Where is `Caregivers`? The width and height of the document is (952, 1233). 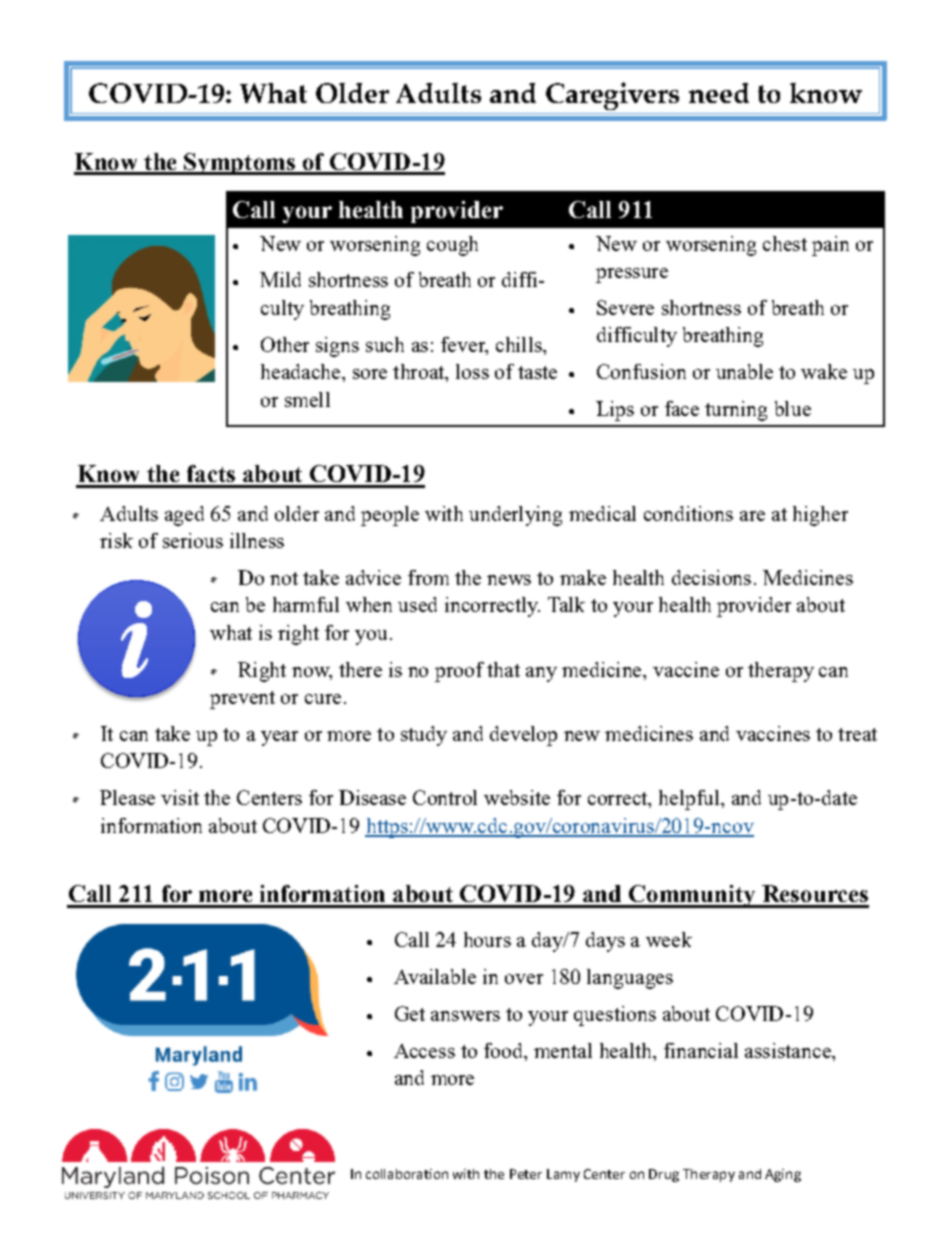
Caregivers is located at coordinates (612, 96).
